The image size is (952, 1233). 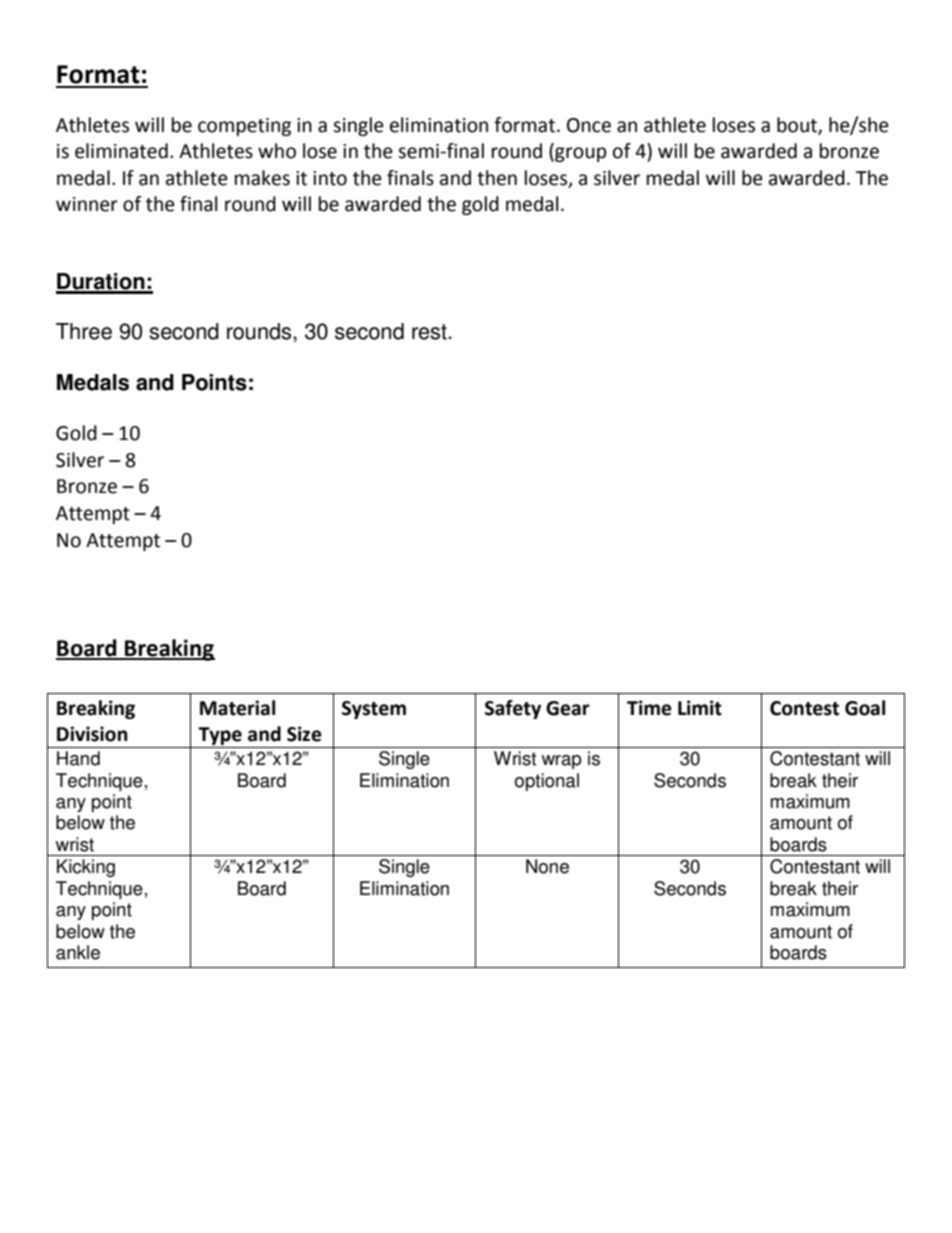 What do you see at coordinates (497, 178) in the page?
I see `then` at bounding box center [497, 178].
